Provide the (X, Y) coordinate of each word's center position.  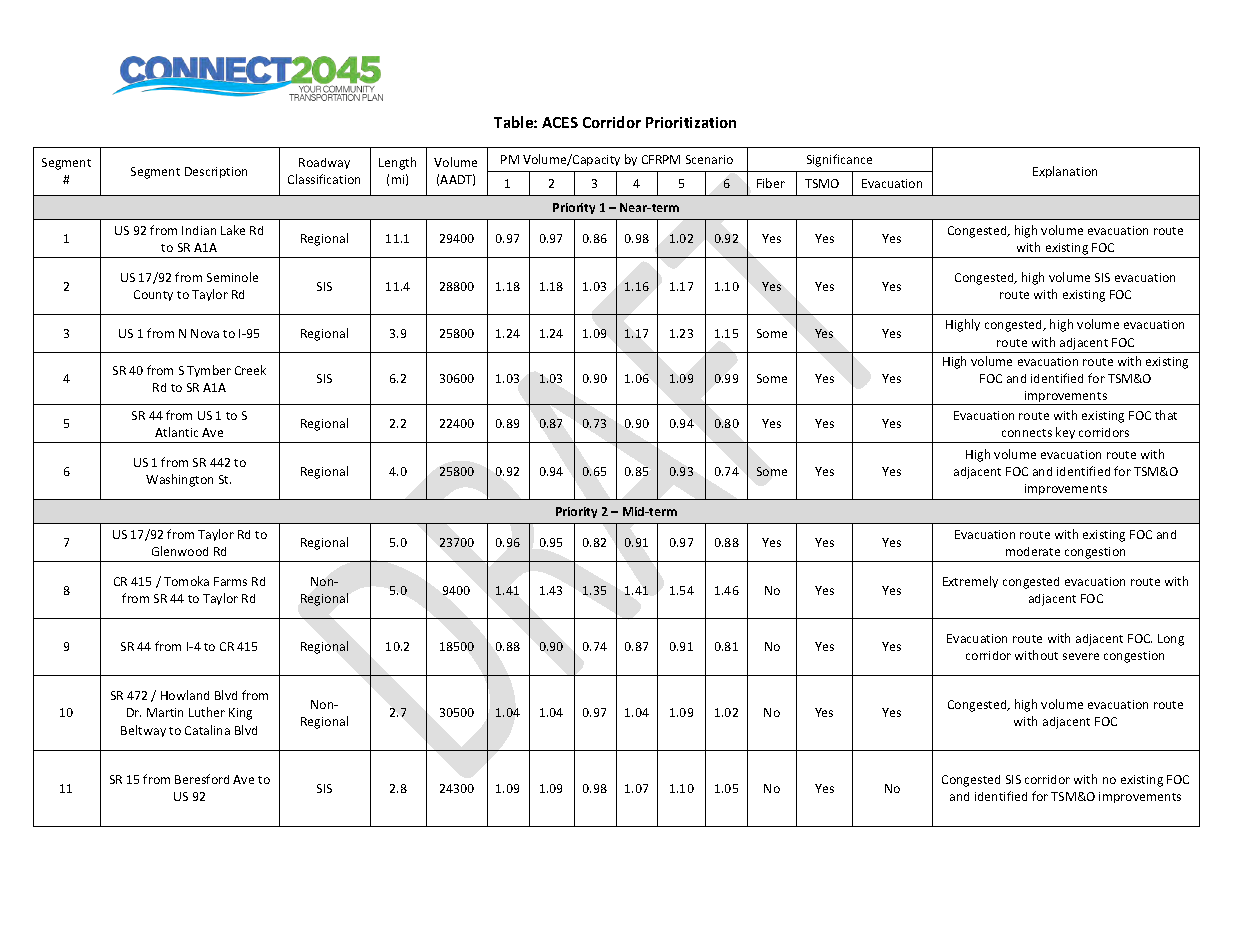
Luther (207, 712)
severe (1081, 656)
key (1065, 433)
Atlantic (176, 432)
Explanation (1065, 172)
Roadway (324, 163)
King (240, 714)
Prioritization (691, 122)
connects (1027, 433)
